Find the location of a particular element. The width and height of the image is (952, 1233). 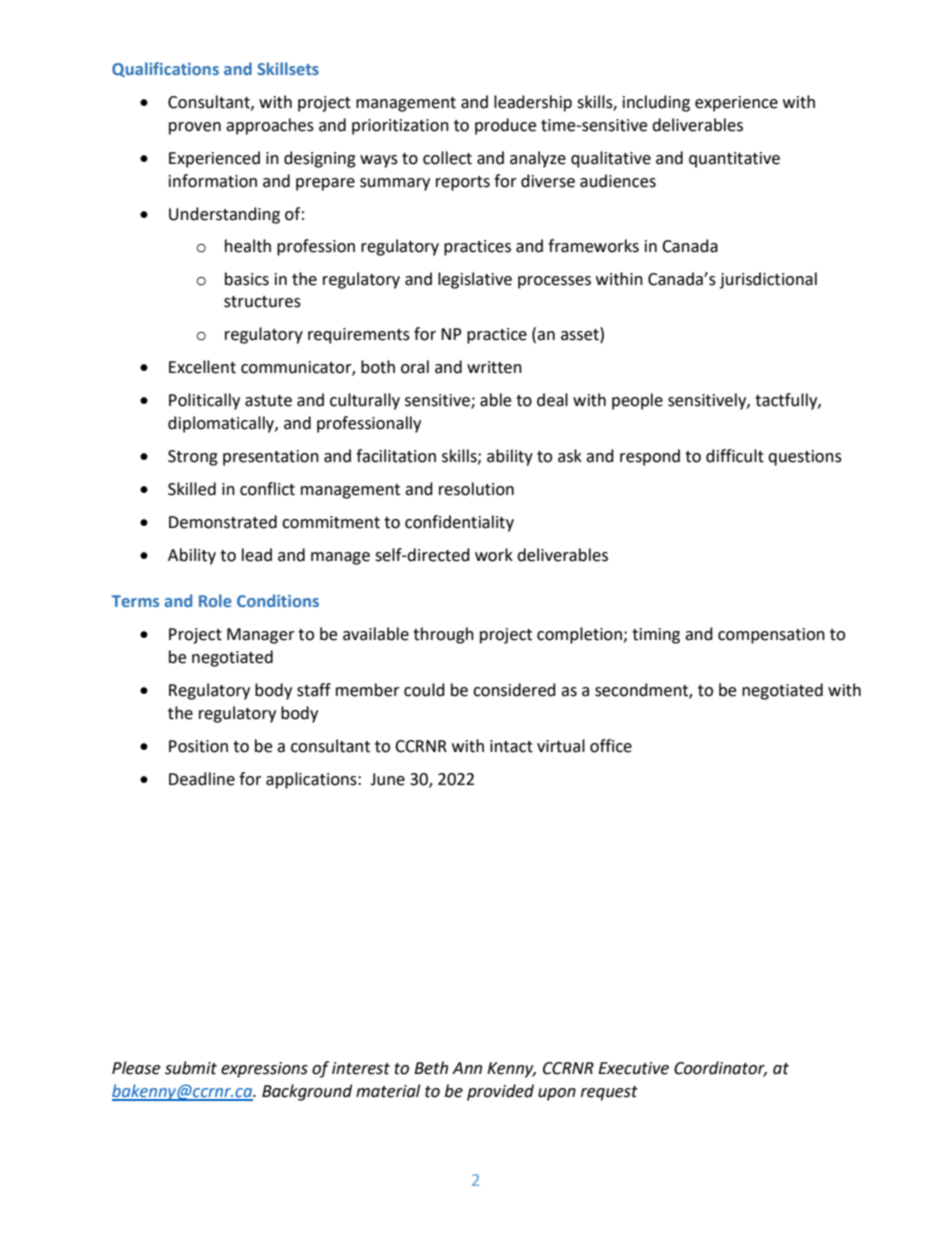

Ann is located at coordinates (467, 1068).
